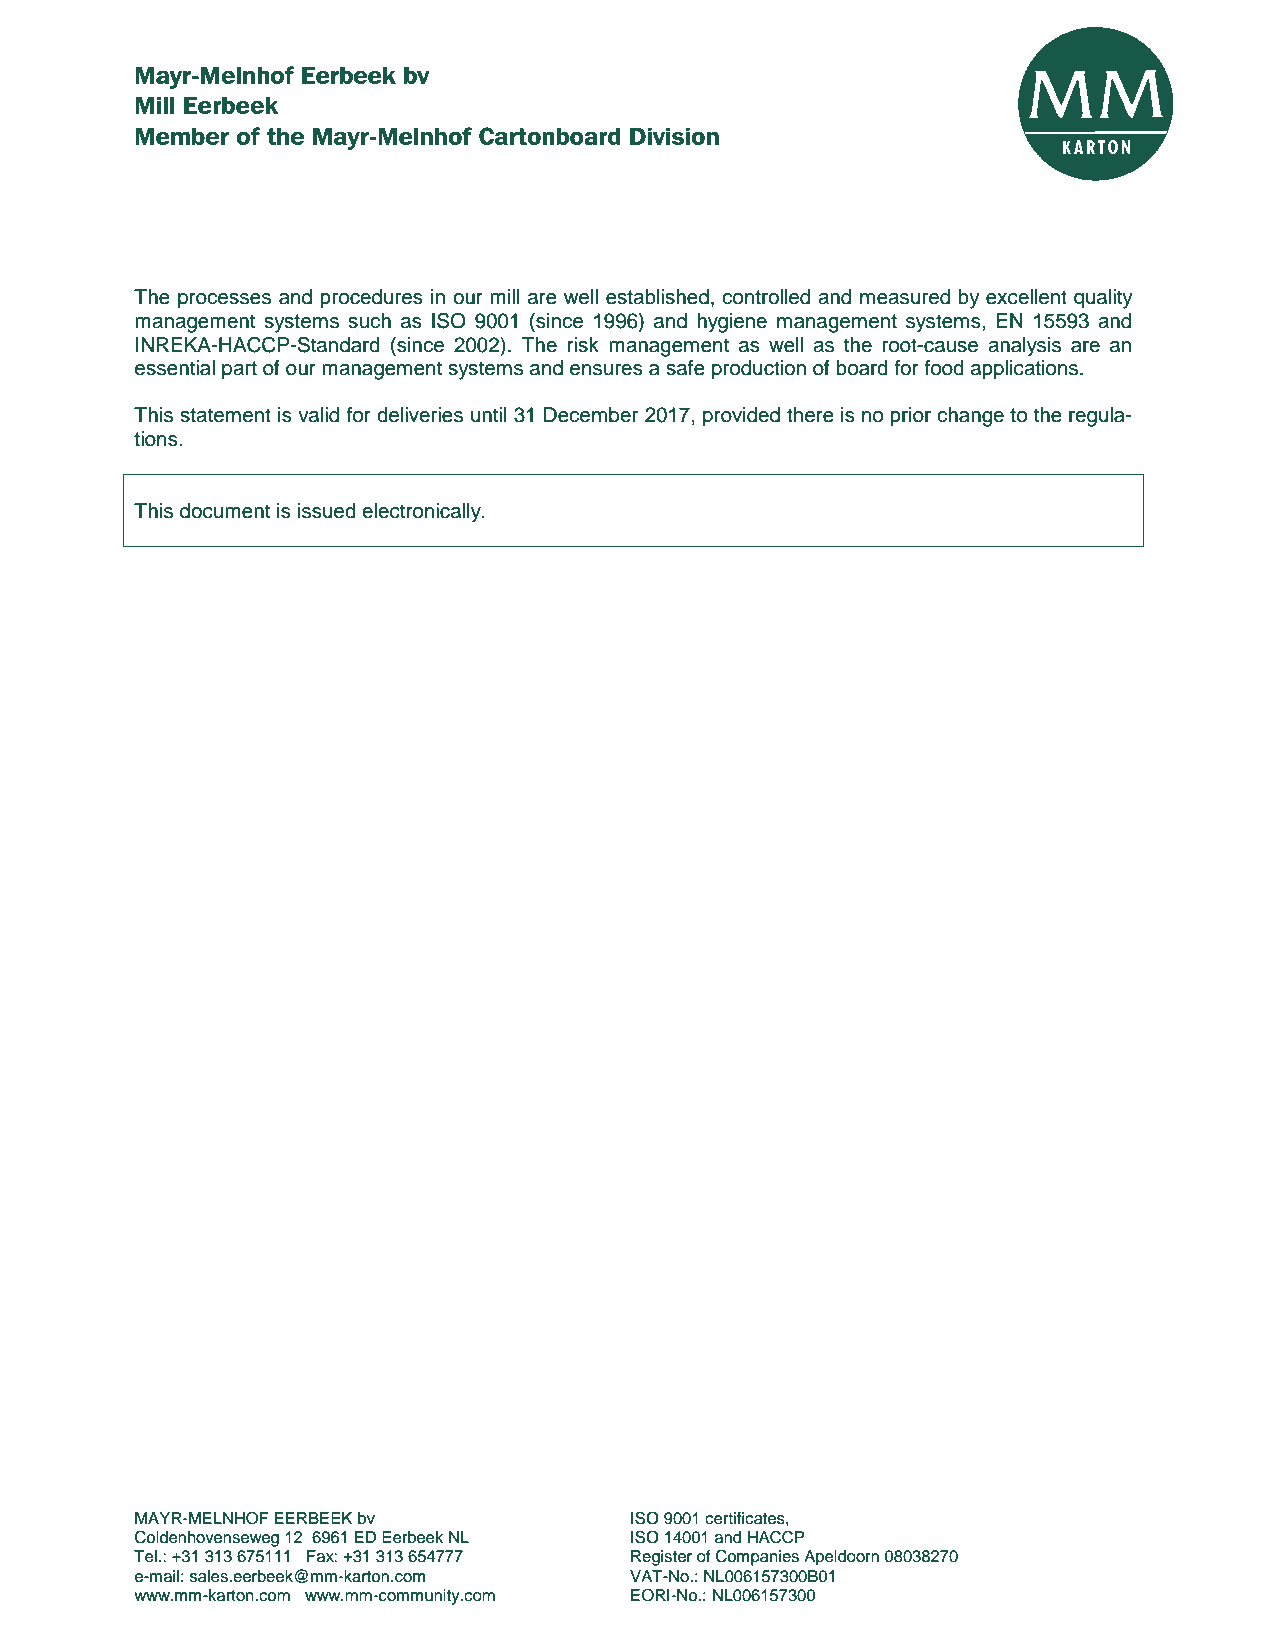  What do you see at coordinates (757, 1557) in the image?
I see `Companies` at bounding box center [757, 1557].
